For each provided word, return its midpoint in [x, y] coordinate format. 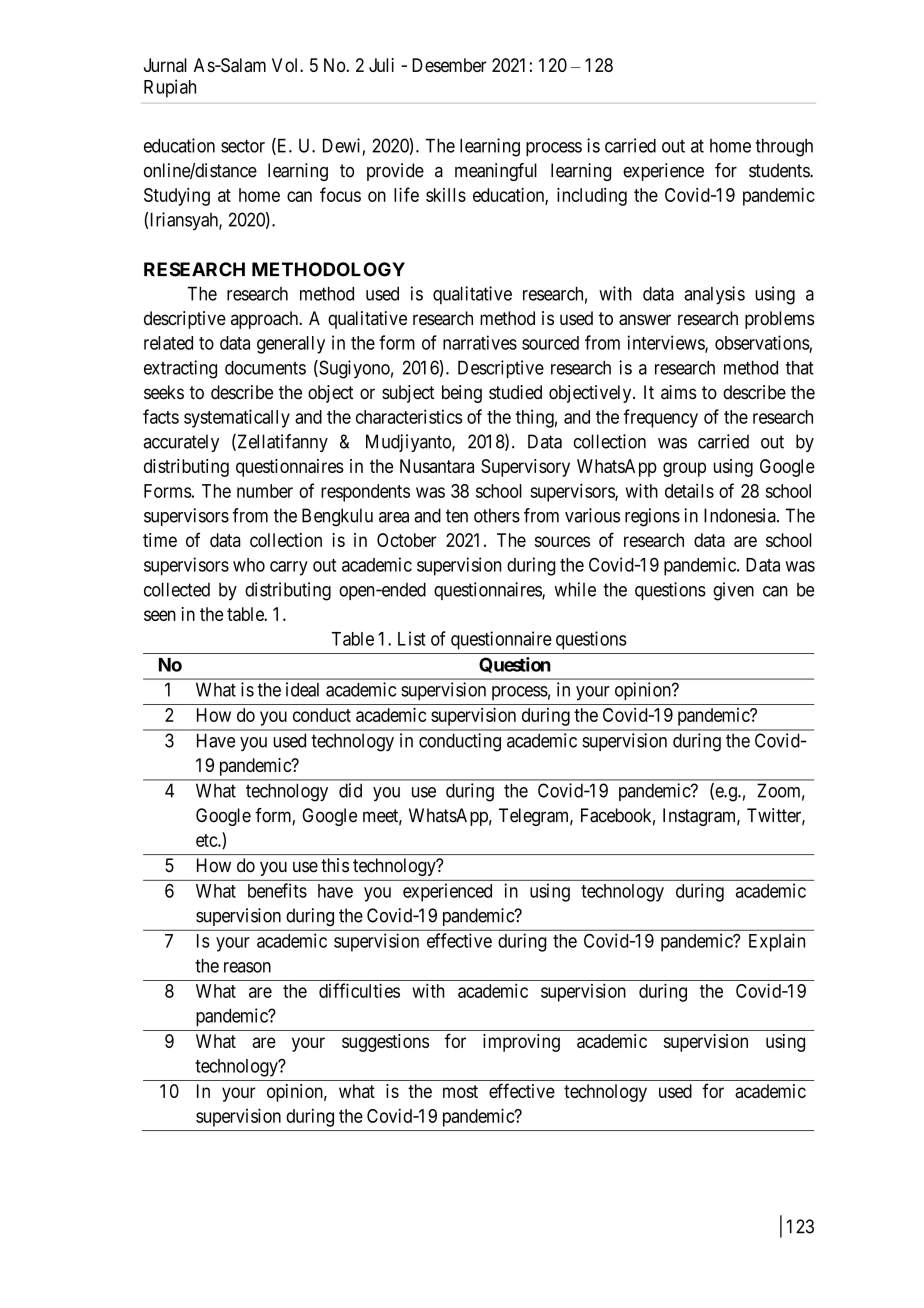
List [412, 638]
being [462, 394]
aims [678, 392]
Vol [286, 65]
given [733, 591]
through [784, 148]
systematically [237, 418]
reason [247, 967]
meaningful [496, 172]
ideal [302, 689]
